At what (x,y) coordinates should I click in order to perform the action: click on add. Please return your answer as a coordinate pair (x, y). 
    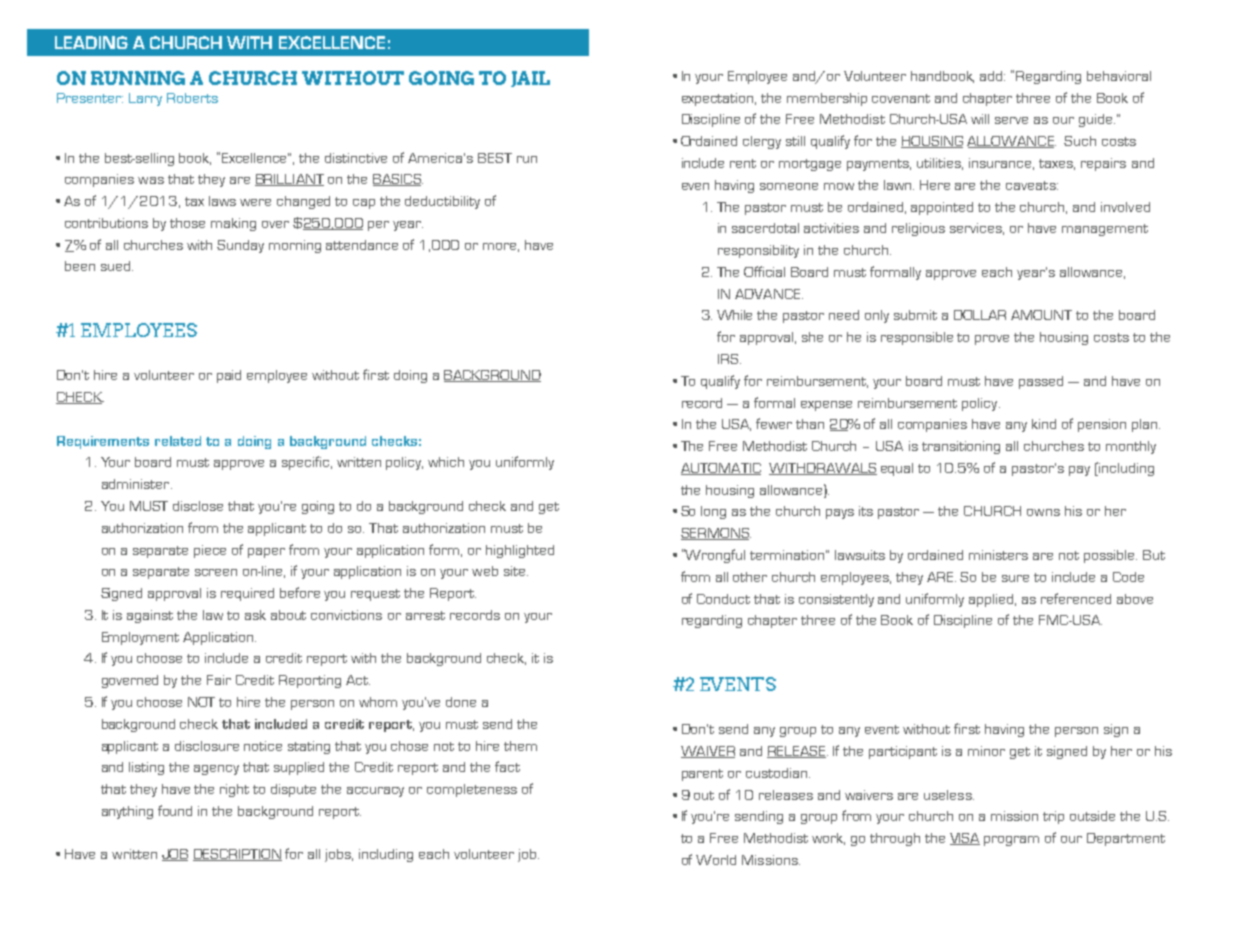
    Looking at the image, I should click on (992, 76).
